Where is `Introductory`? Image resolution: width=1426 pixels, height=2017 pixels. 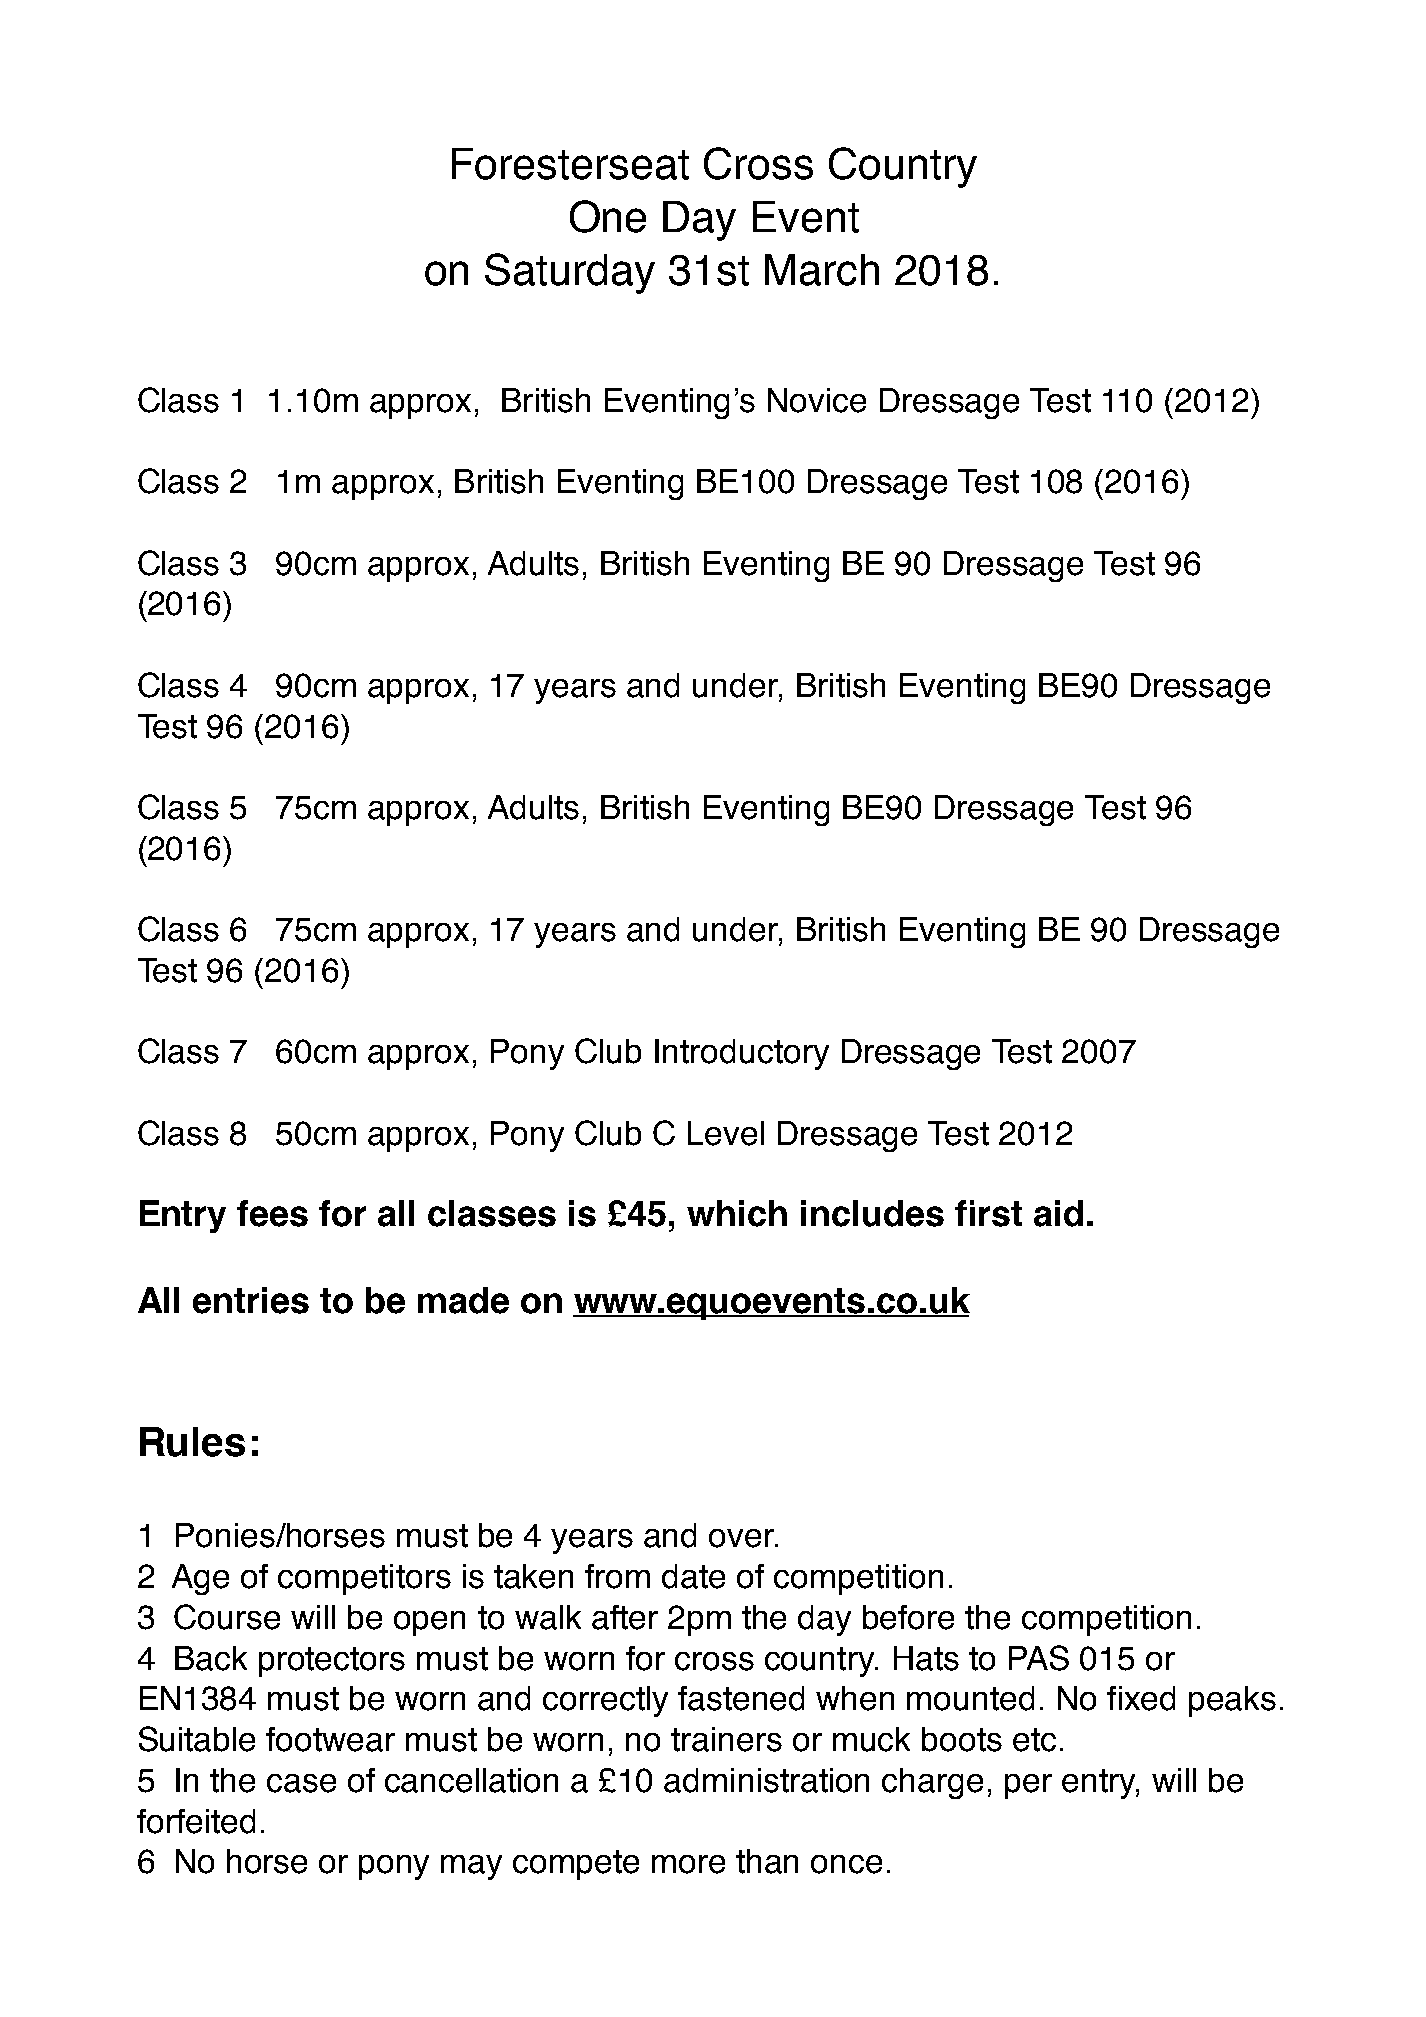 Introductory is located at coordinates (742, 1054).
